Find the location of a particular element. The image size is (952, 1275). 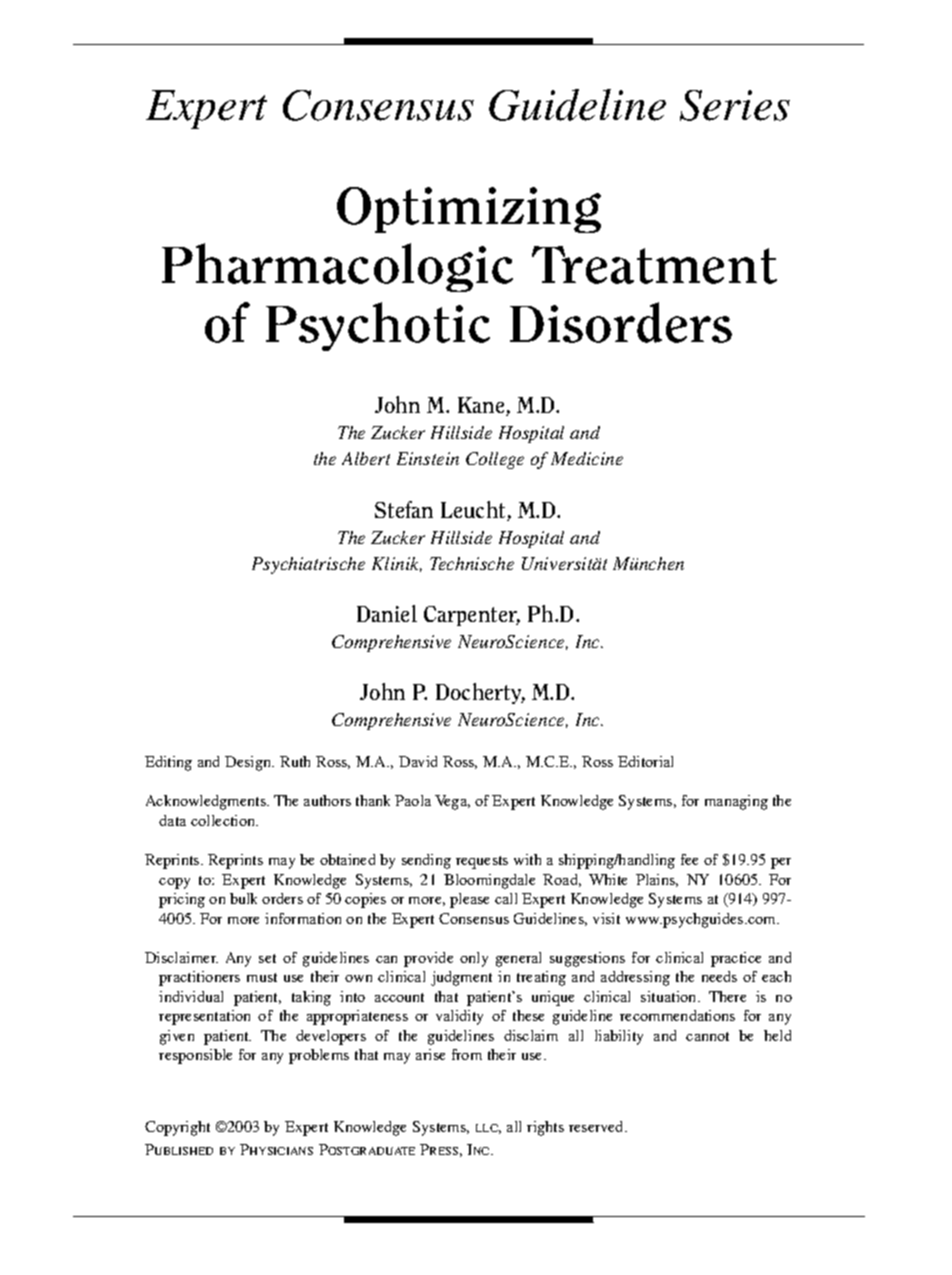

Albert is located at coordinates (366, 458).
